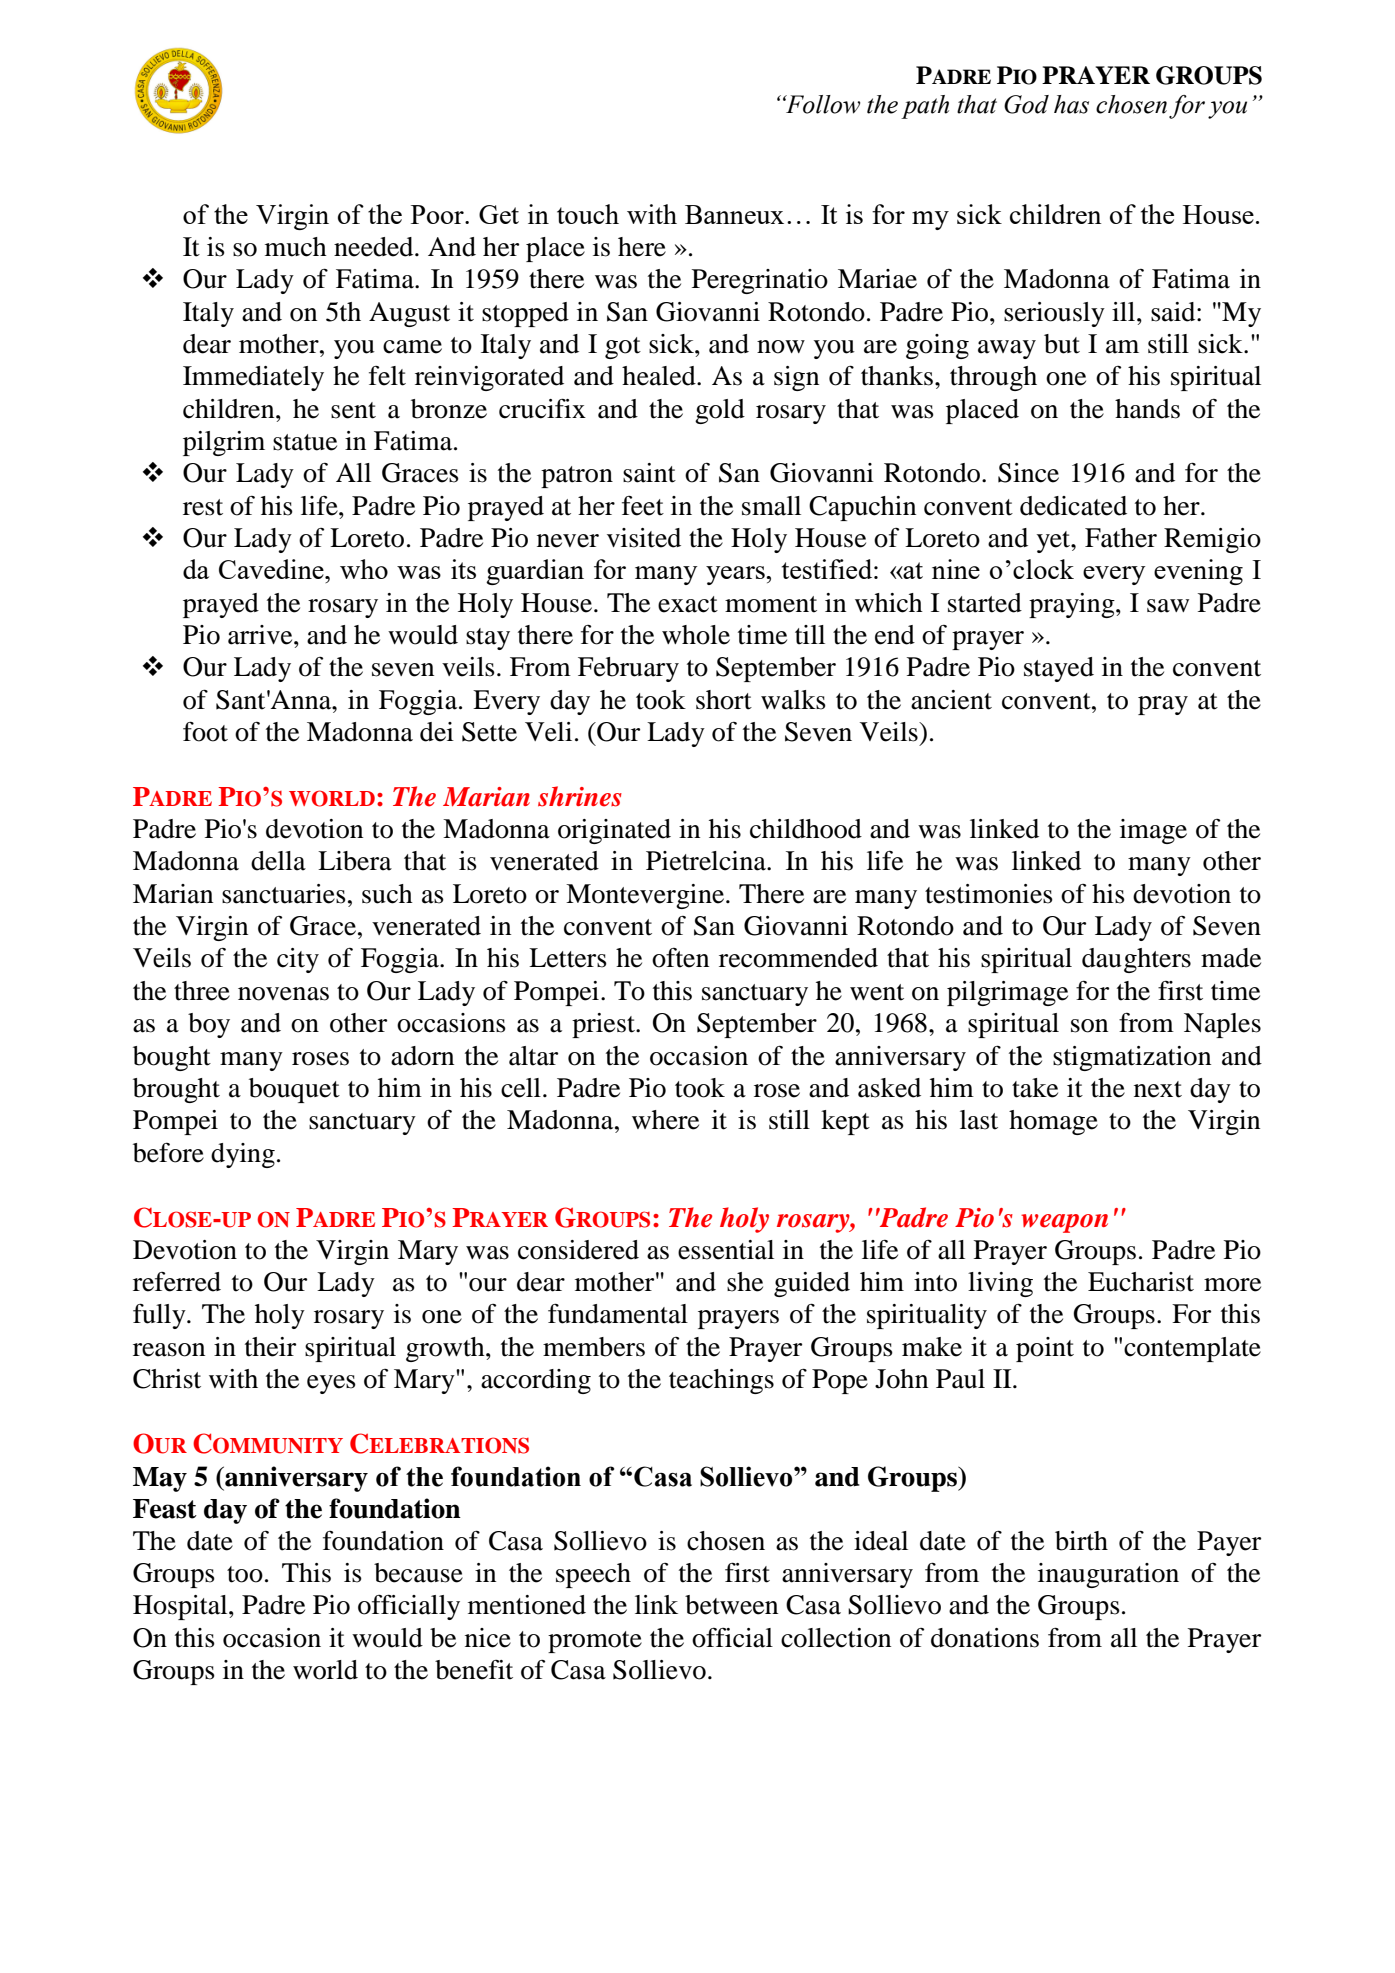 The width and height of the document is (1395, 1973). Describe the element at coordinates (284, 894) in the document. I see `sanctuaries` at that location.
